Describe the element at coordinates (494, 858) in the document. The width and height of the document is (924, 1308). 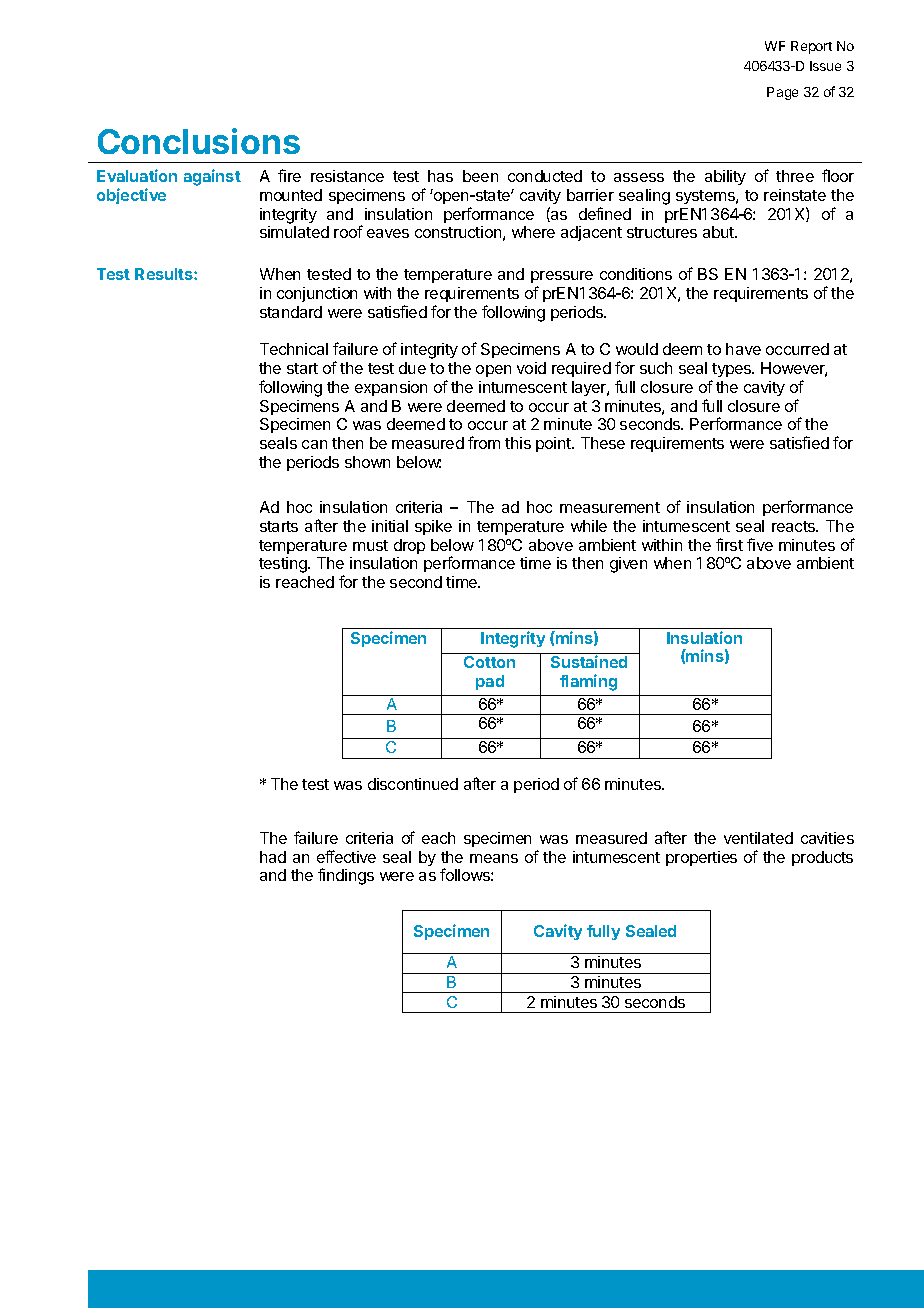
I see `means` at that location.
